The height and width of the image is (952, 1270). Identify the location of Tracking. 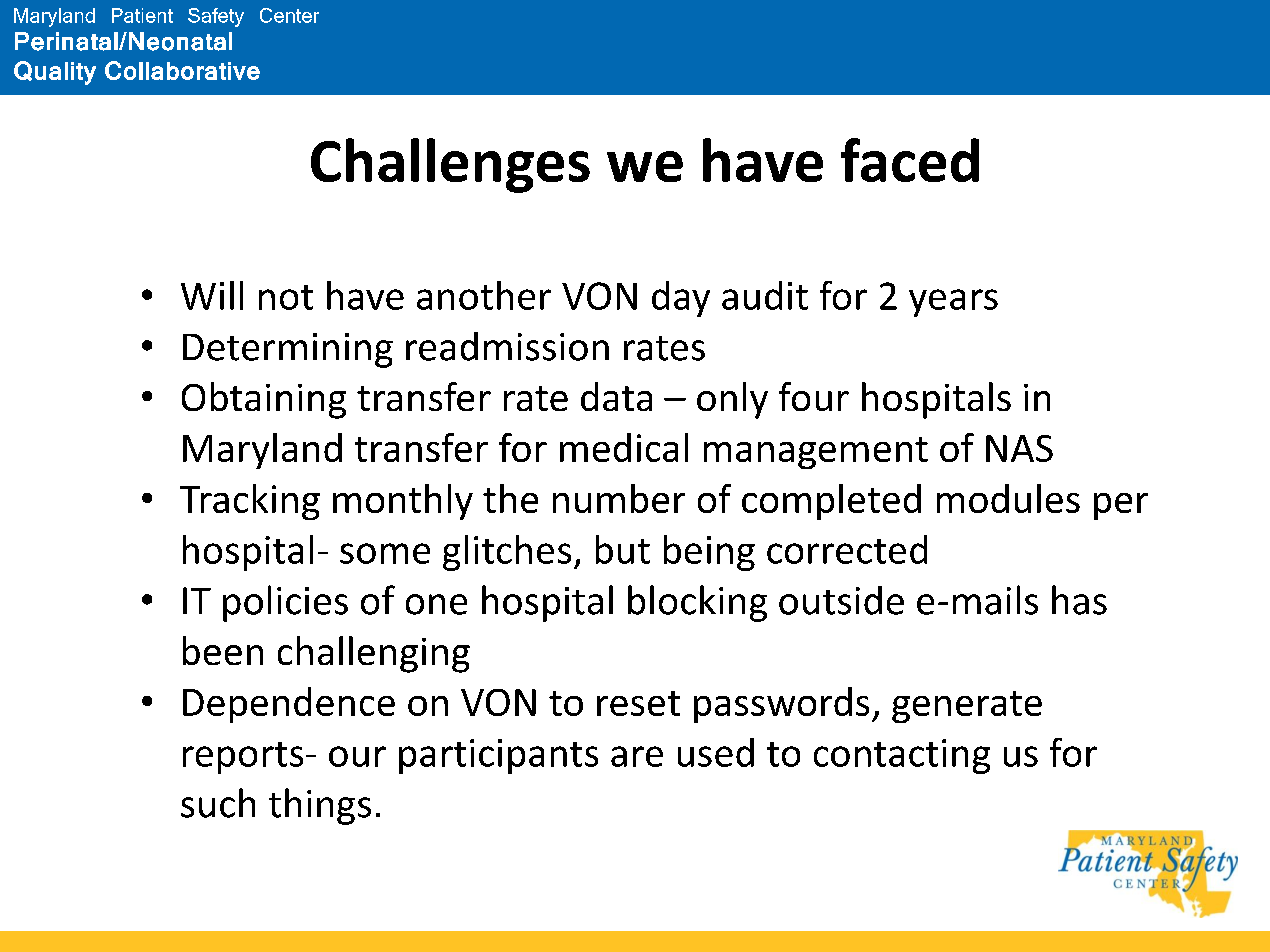
(250, 502).
